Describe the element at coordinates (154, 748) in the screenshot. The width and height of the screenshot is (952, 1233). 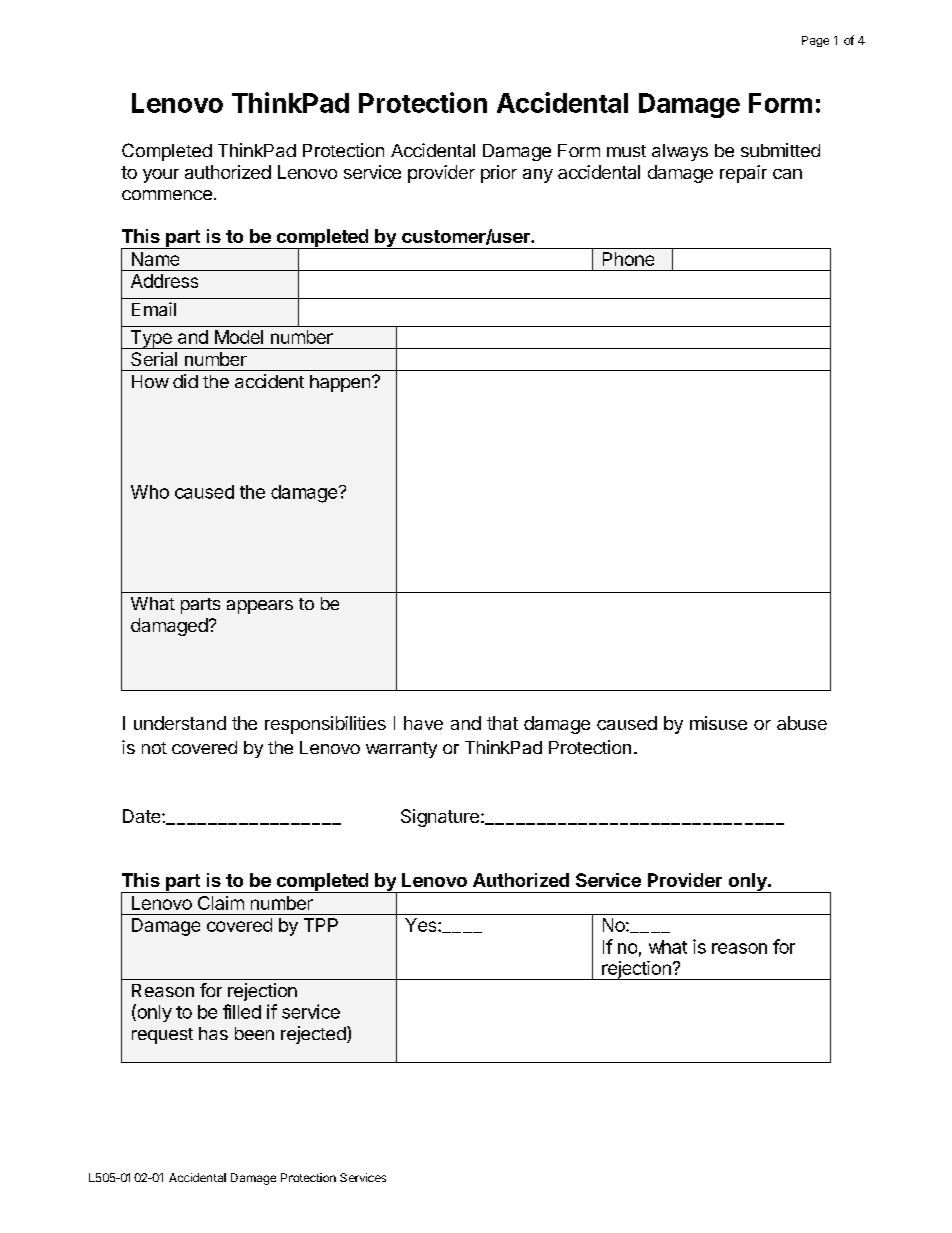
I see `not` at that location.
